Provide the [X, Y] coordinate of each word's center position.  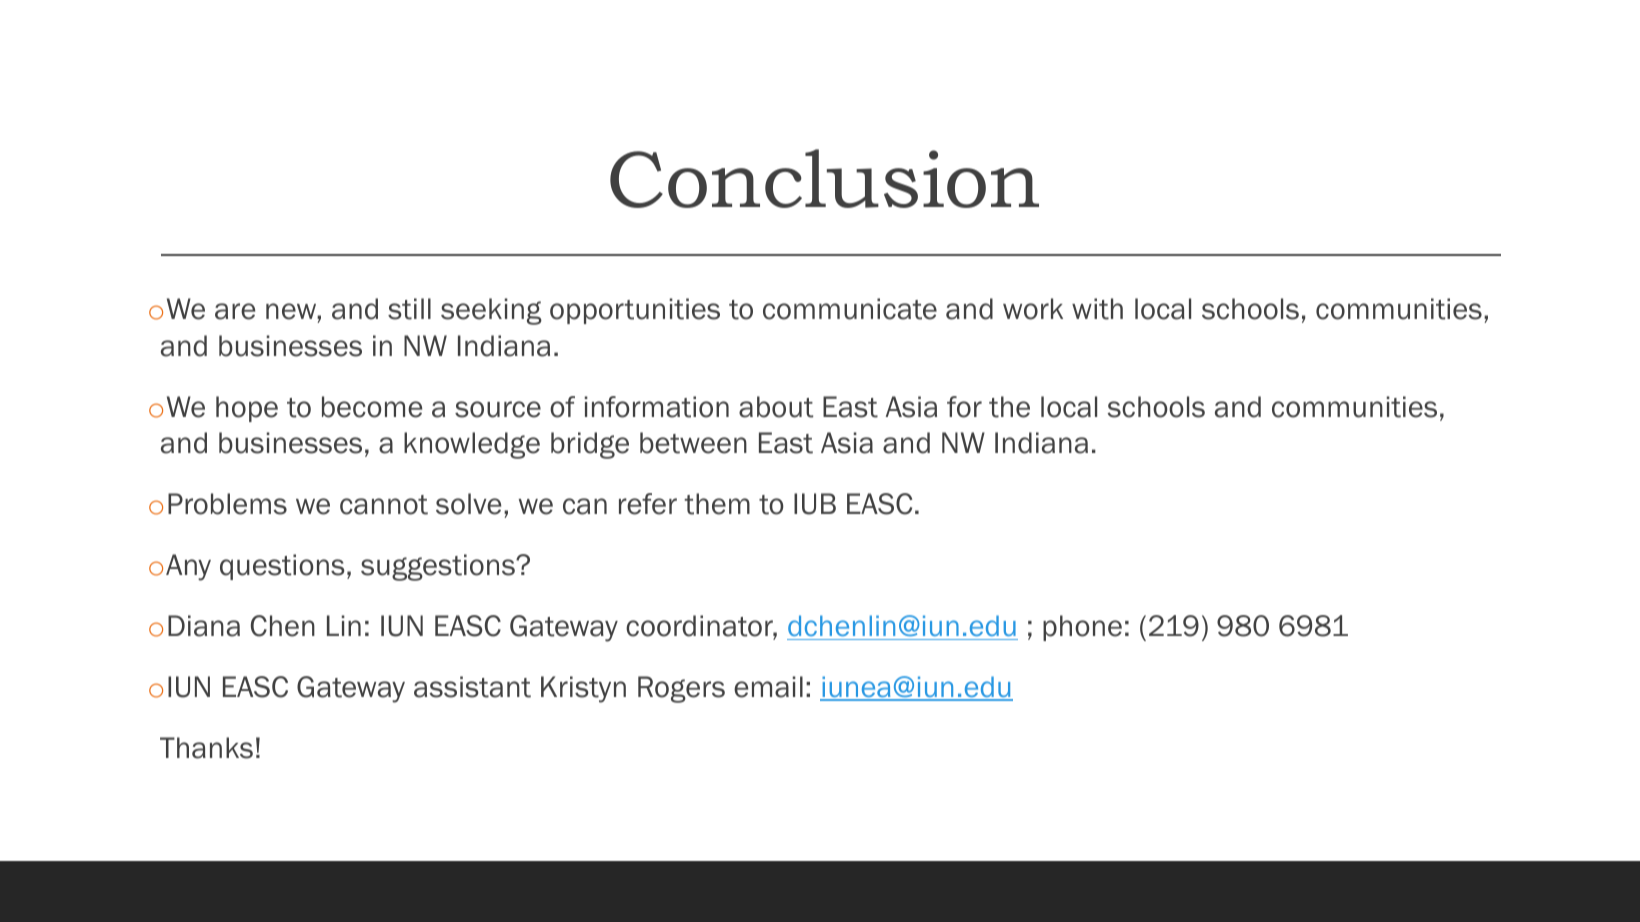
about [776, 407]
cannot [384, 505]
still [409, 309]
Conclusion [824, 178]
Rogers [681, 689]
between [693, 443]
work [1033, 309]
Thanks [206, 748]
